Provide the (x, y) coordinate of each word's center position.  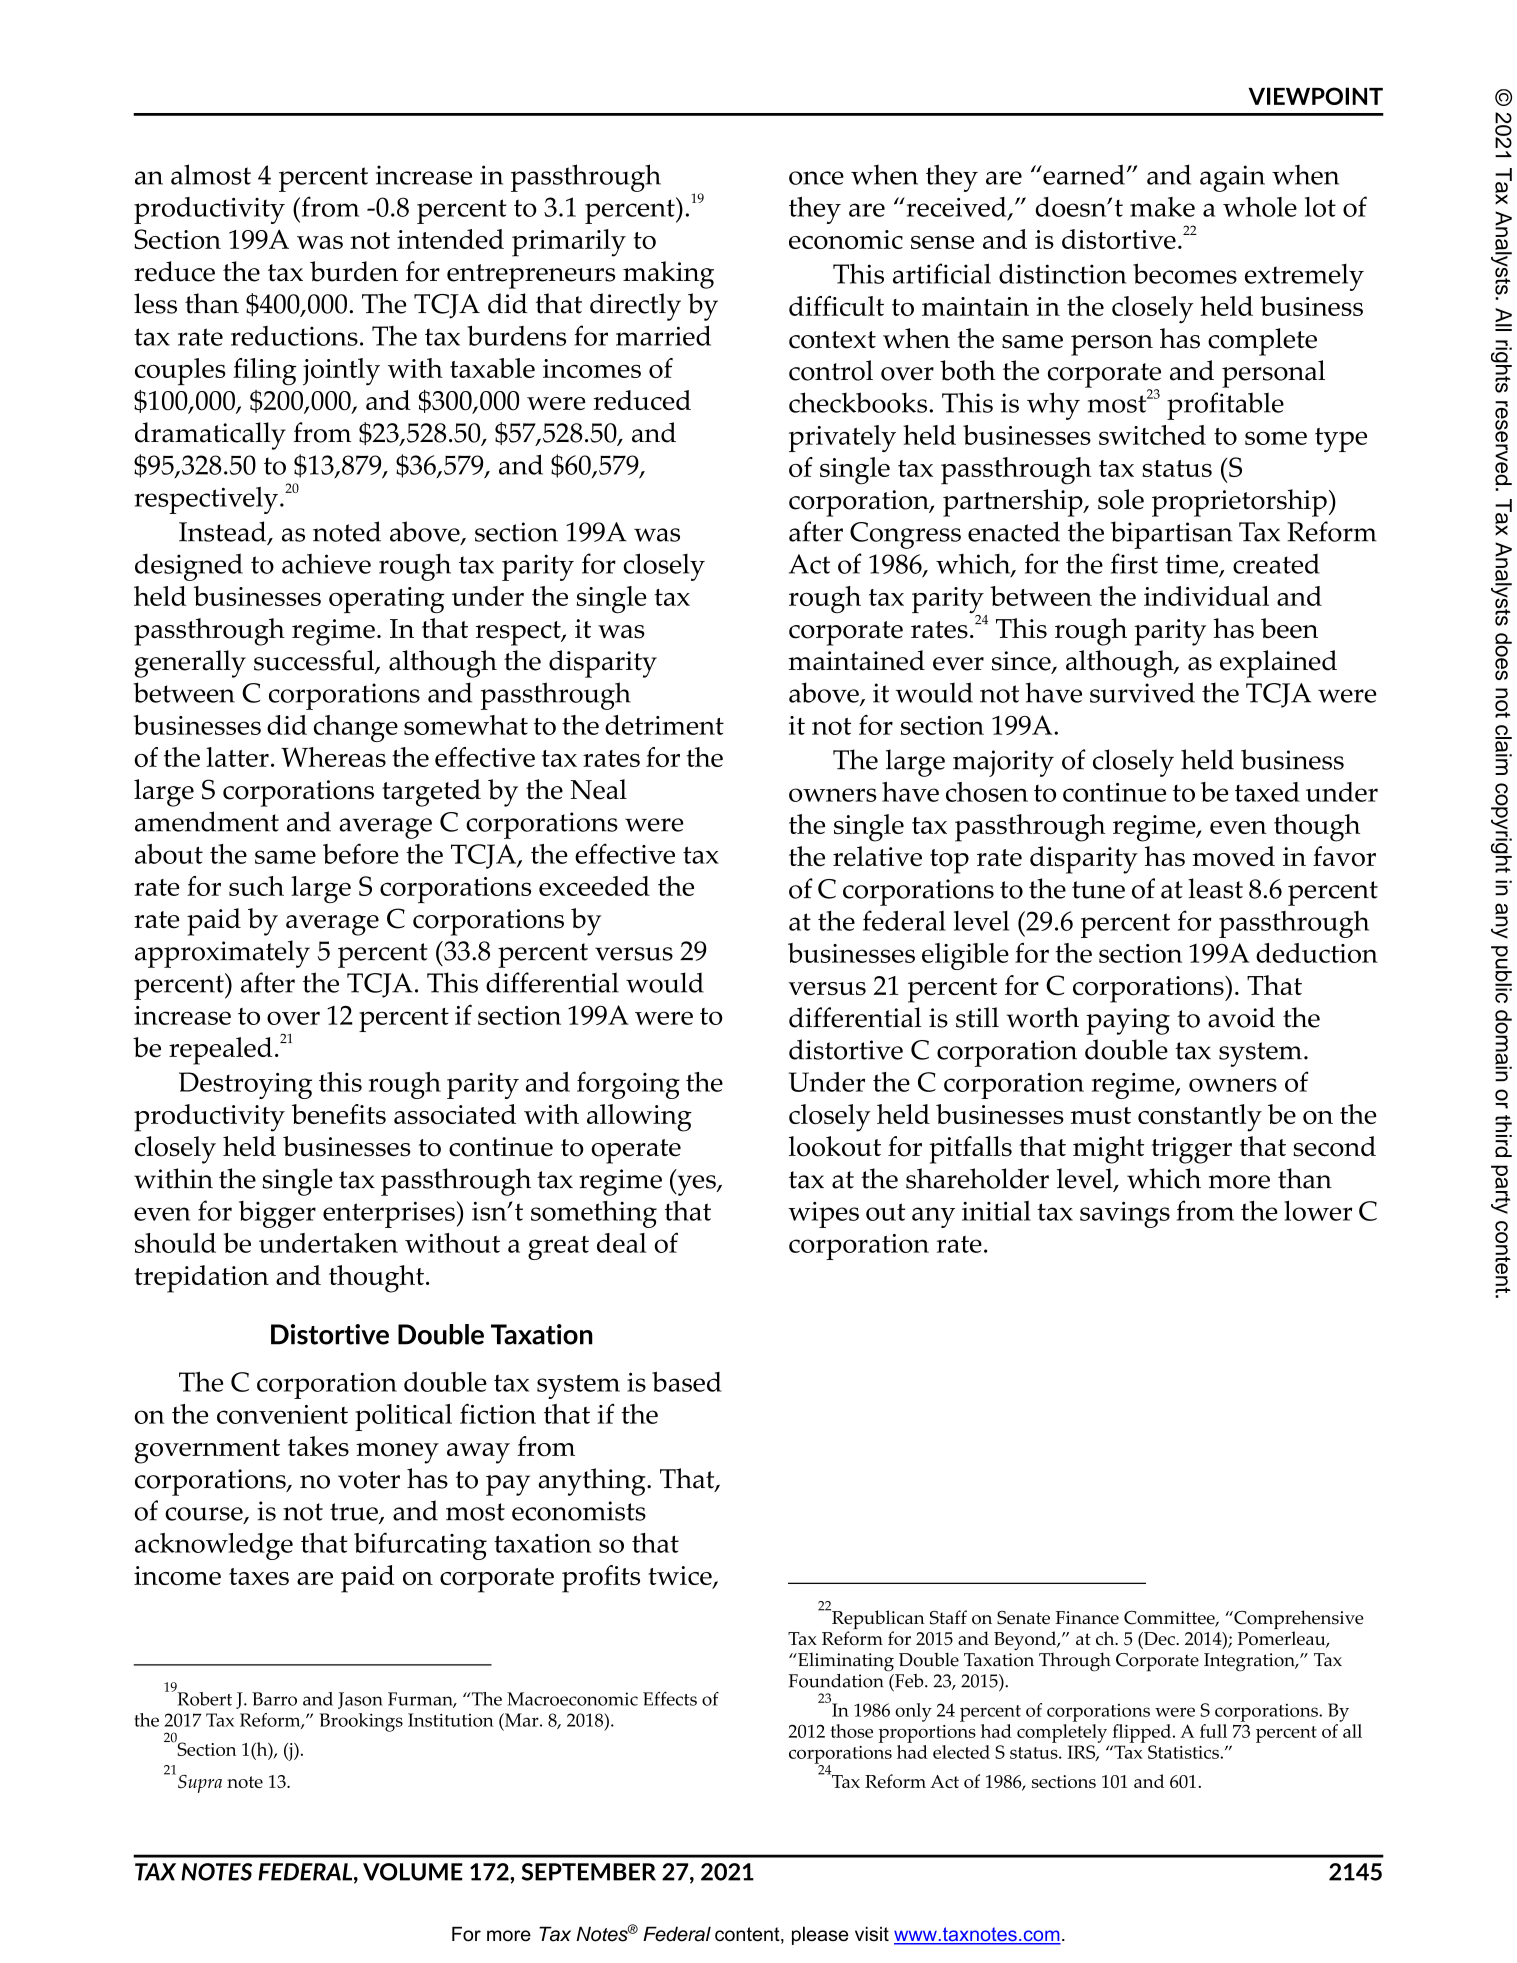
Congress (905, 535)
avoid (1241, 1017)
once (816, 178)
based (687, 1381)
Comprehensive (1298, 1621)
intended (450, 239)
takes (318, 1446)
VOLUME (413, 1872)
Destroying (245, 1085)
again (1232, 178)
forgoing (628, 1085)
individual (1206, 596)
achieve (326, 563)
